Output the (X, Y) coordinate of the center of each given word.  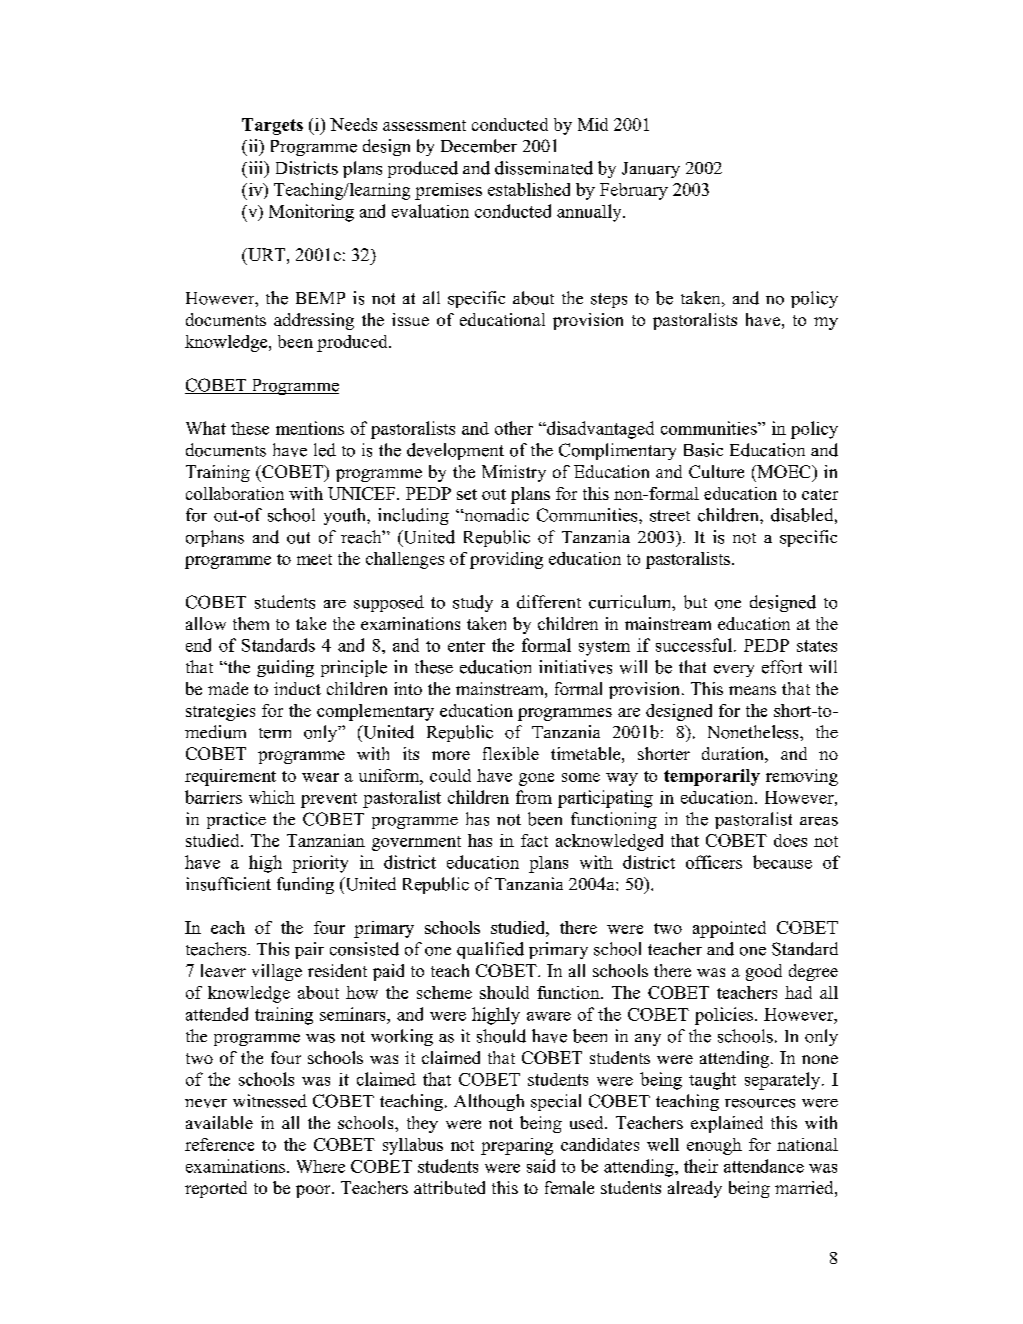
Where (321, 1166)
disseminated (544, 168)
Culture (716, 471)
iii (256, 169)
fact (534, 840)
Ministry (514, 473)
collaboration (235, 493)
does (790, 840)
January (651, 170)
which (272, 797)
